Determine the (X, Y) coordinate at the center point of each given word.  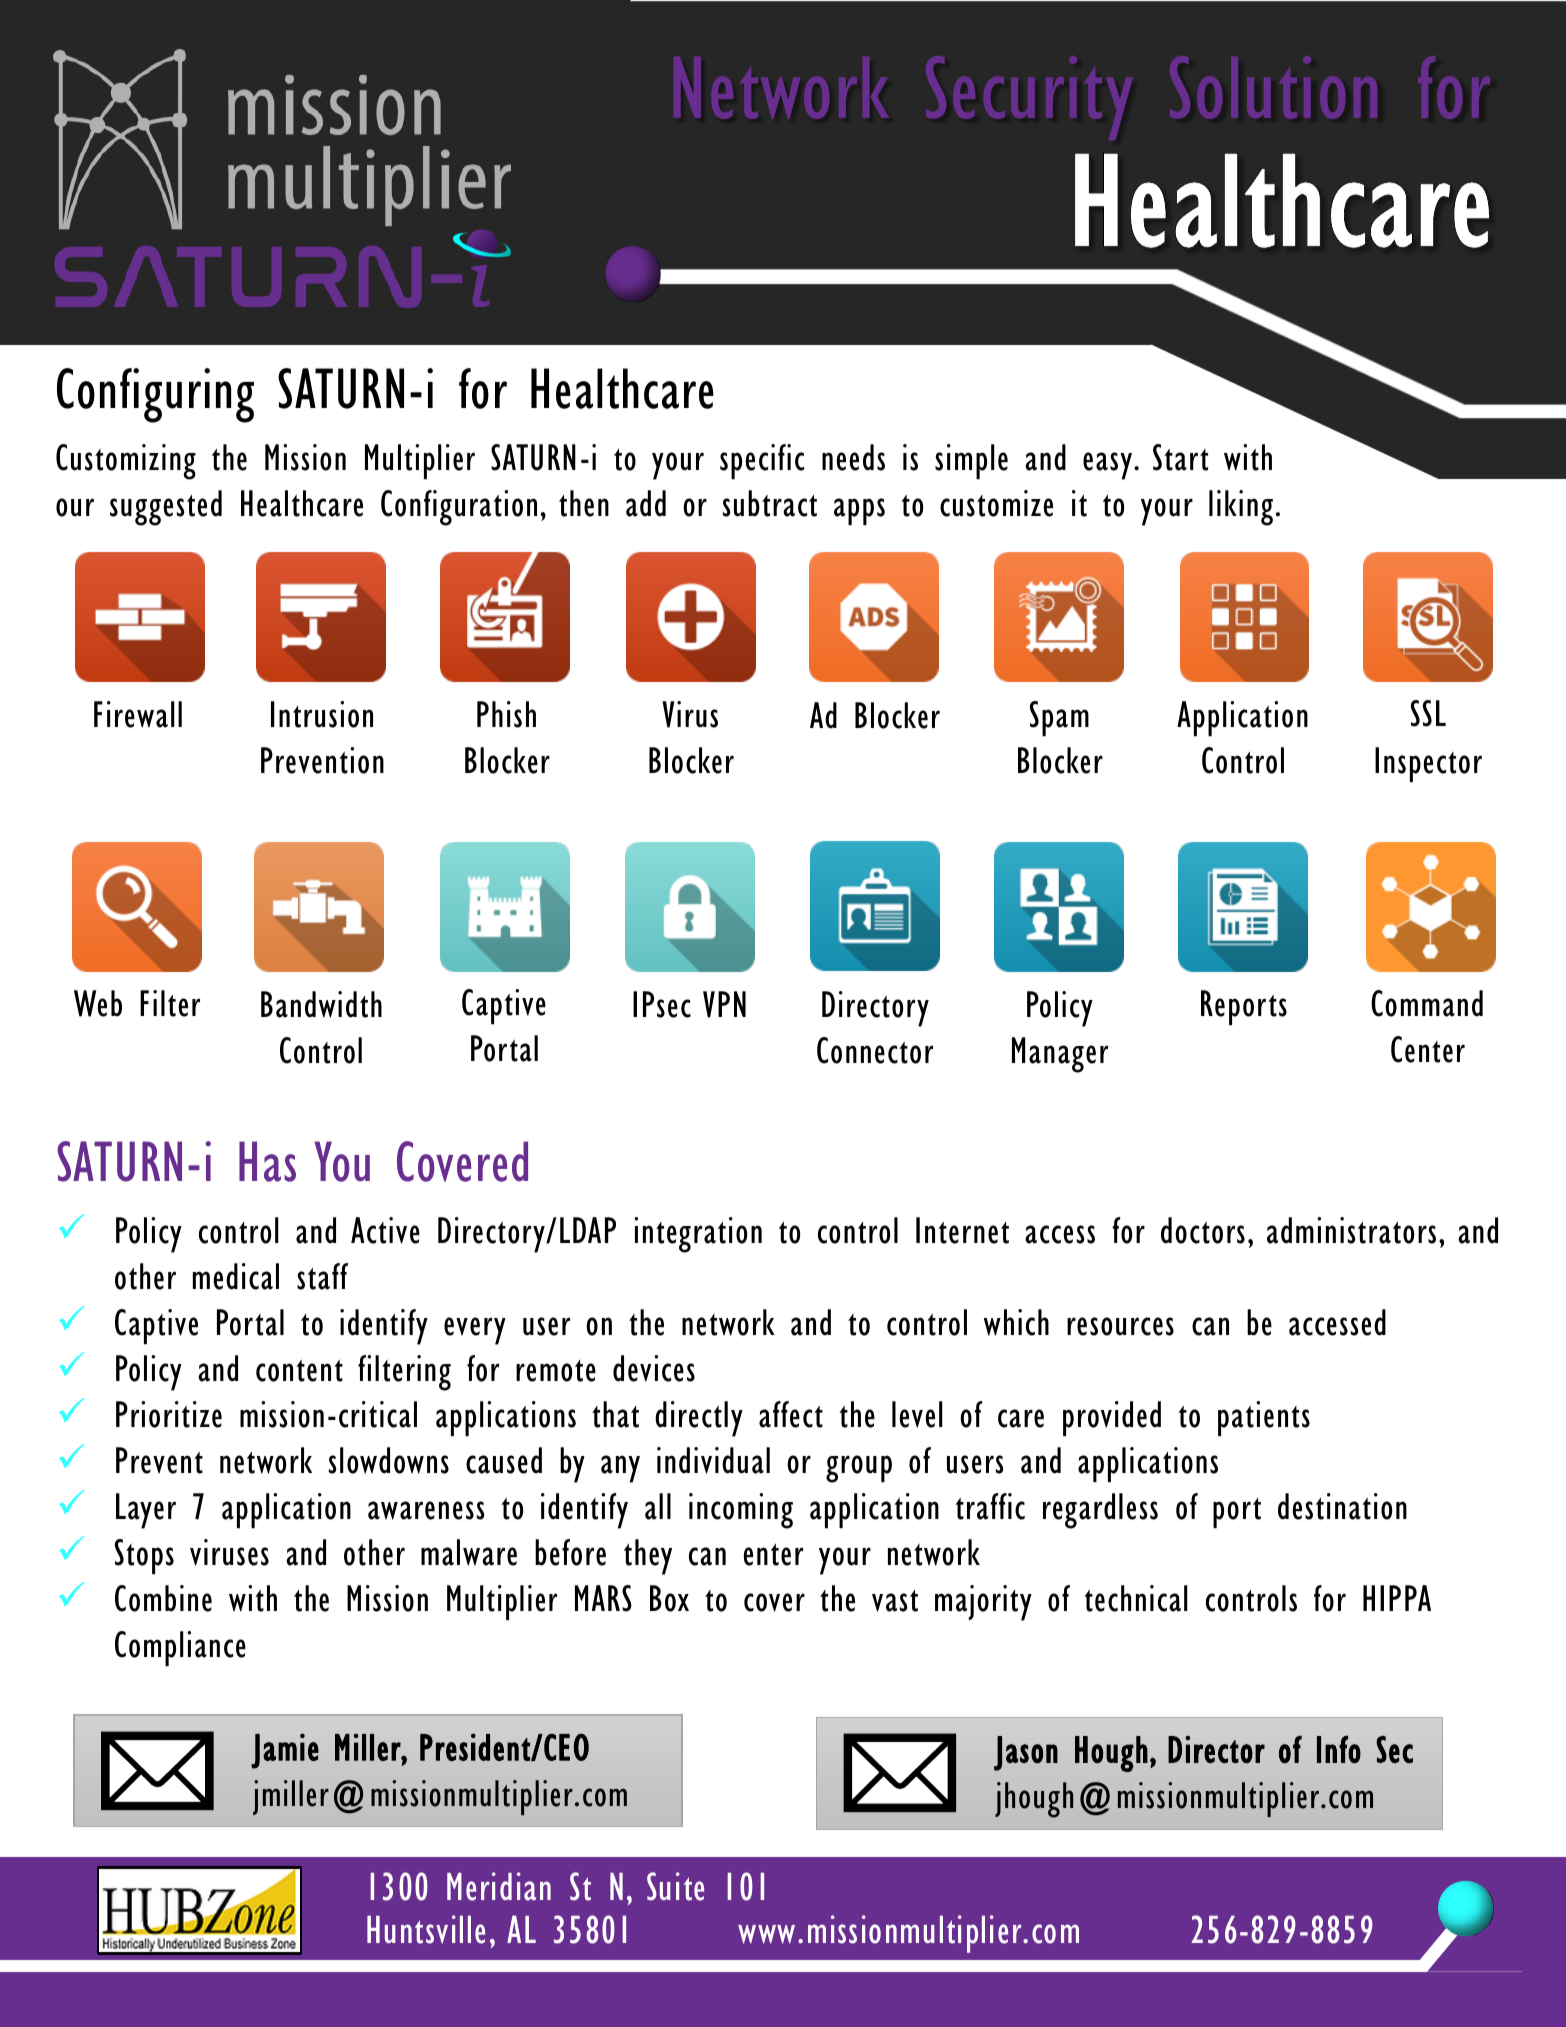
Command (1427, 1003)
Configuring (155, 395)
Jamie (285, 1751)
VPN (724, 1004)
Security (1029, 98)
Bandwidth (321, 1004)
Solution (1273, 87)
